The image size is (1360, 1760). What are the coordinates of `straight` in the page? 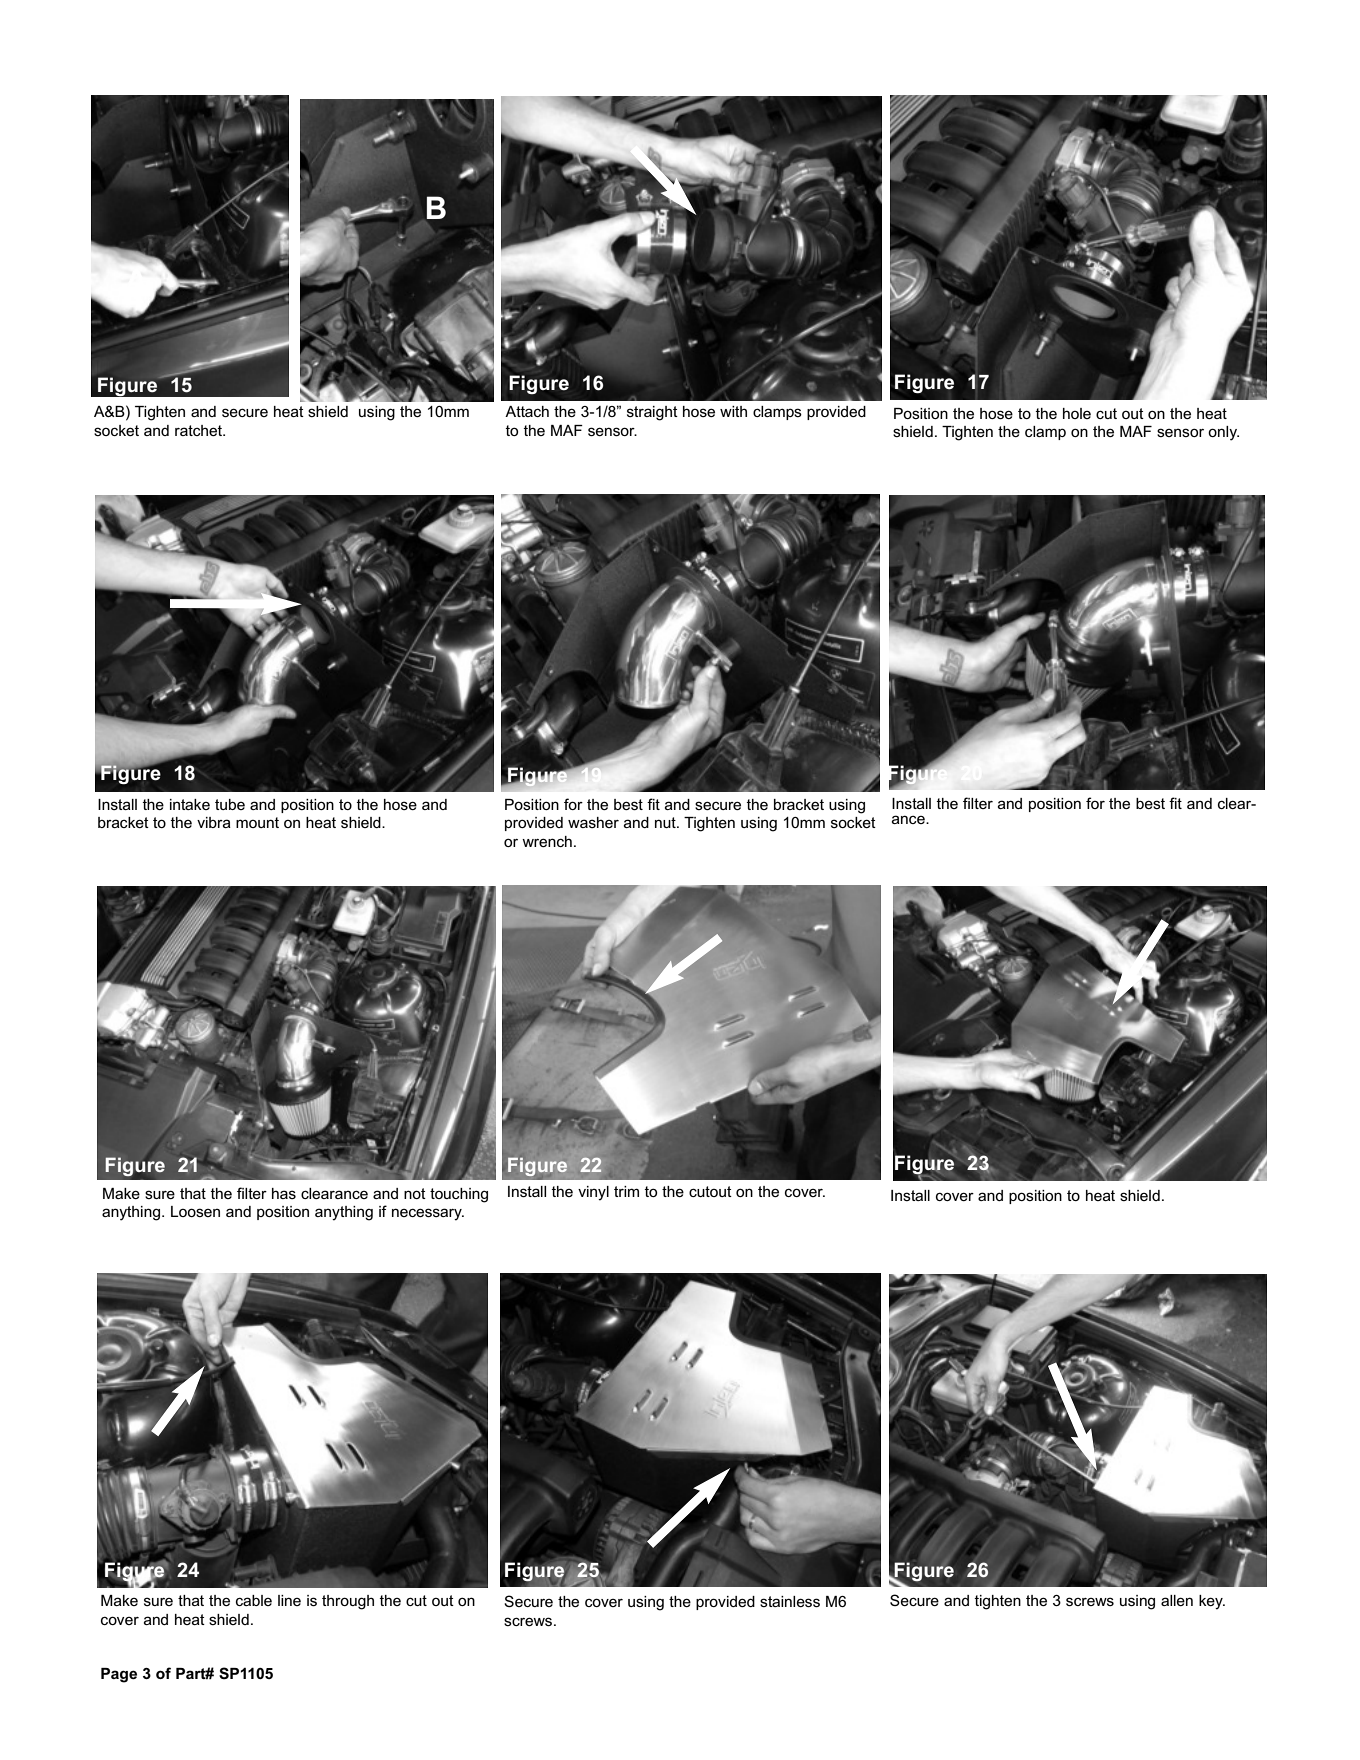 It's located at (652, 413).
